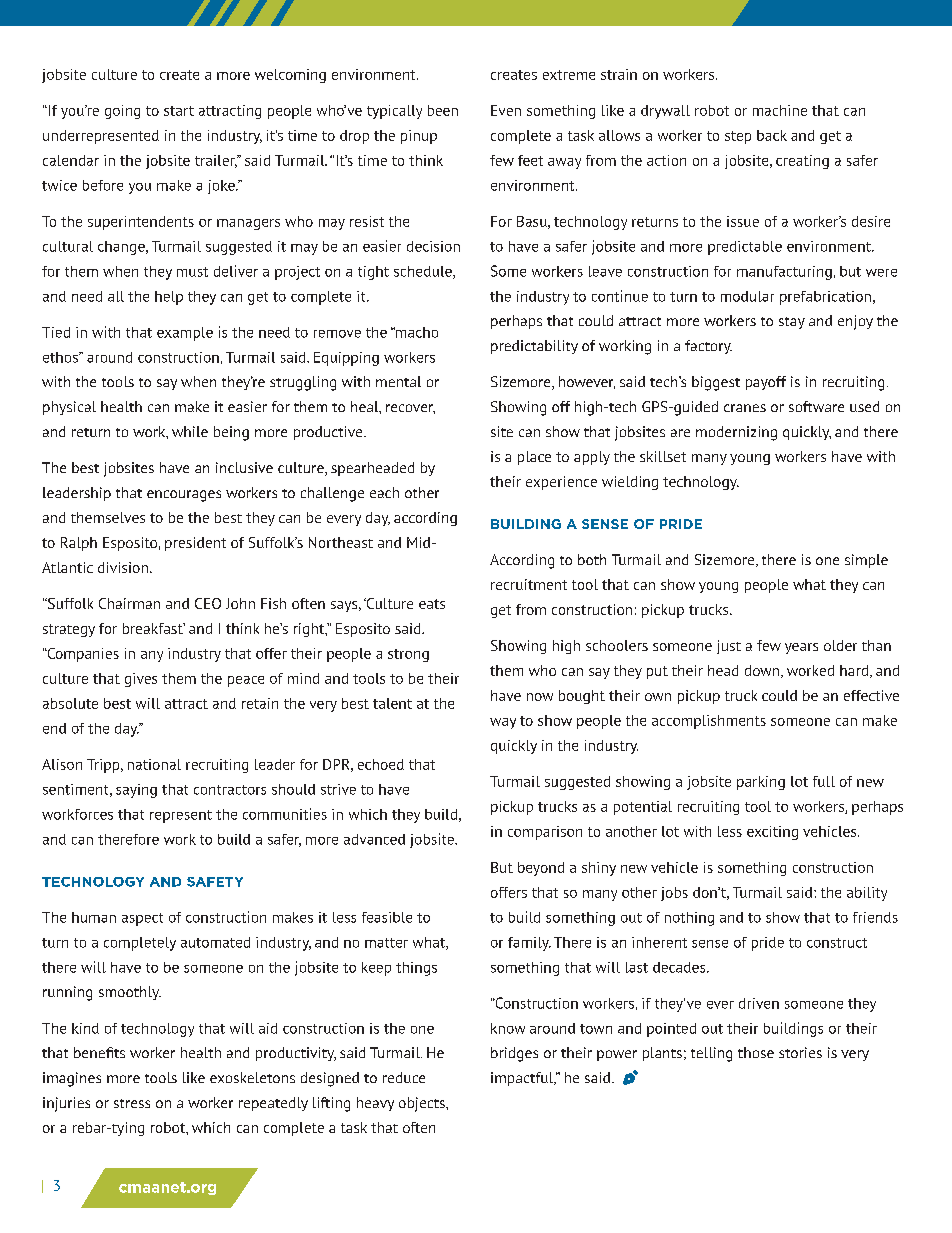  What do you see at coordinates (780, 110) in the page?
I see `machine` at bounding box center [780, 110].
